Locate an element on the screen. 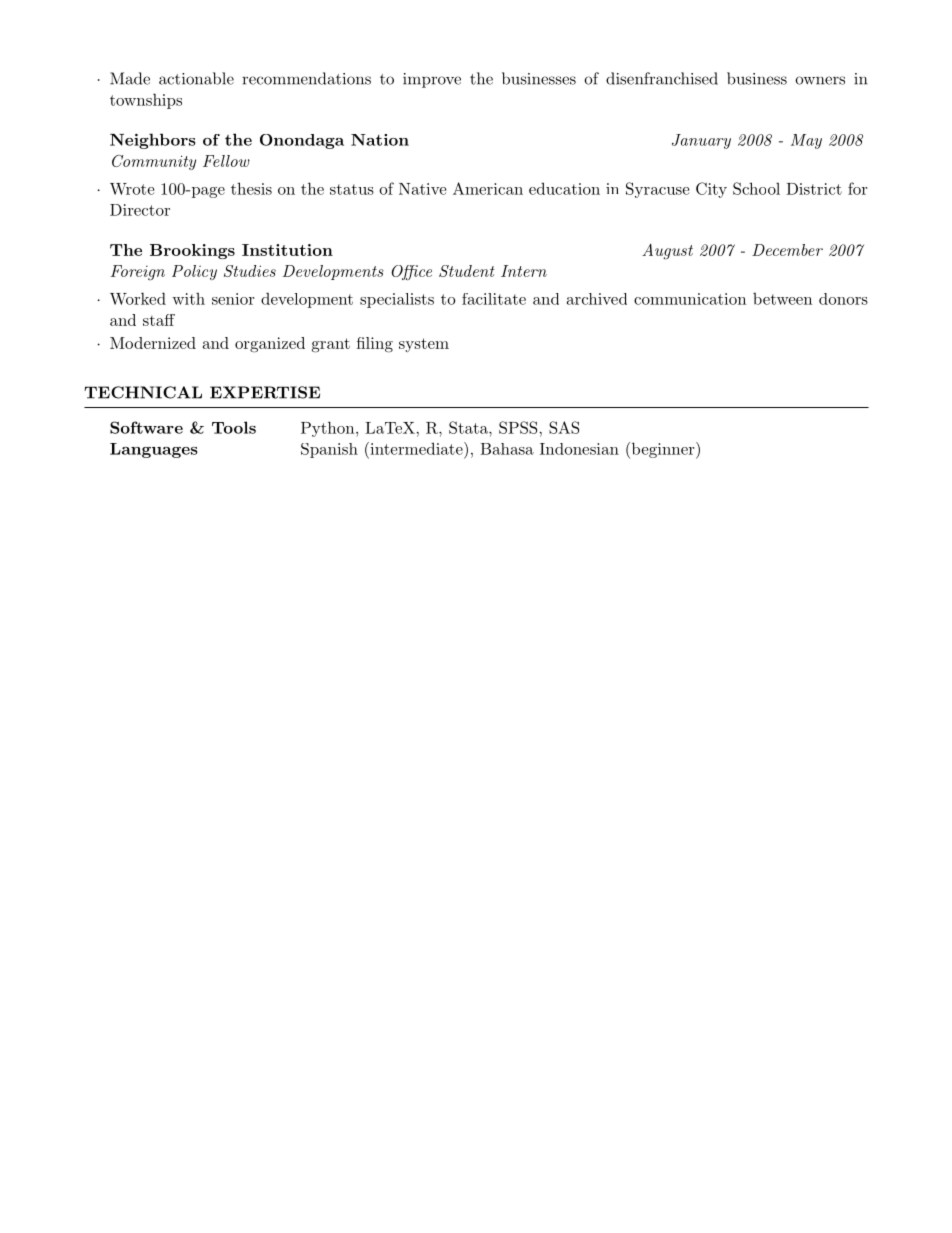 The width and height of the screenshot is (952, 1233). Bahasa is located at coordinates (507, 449).
